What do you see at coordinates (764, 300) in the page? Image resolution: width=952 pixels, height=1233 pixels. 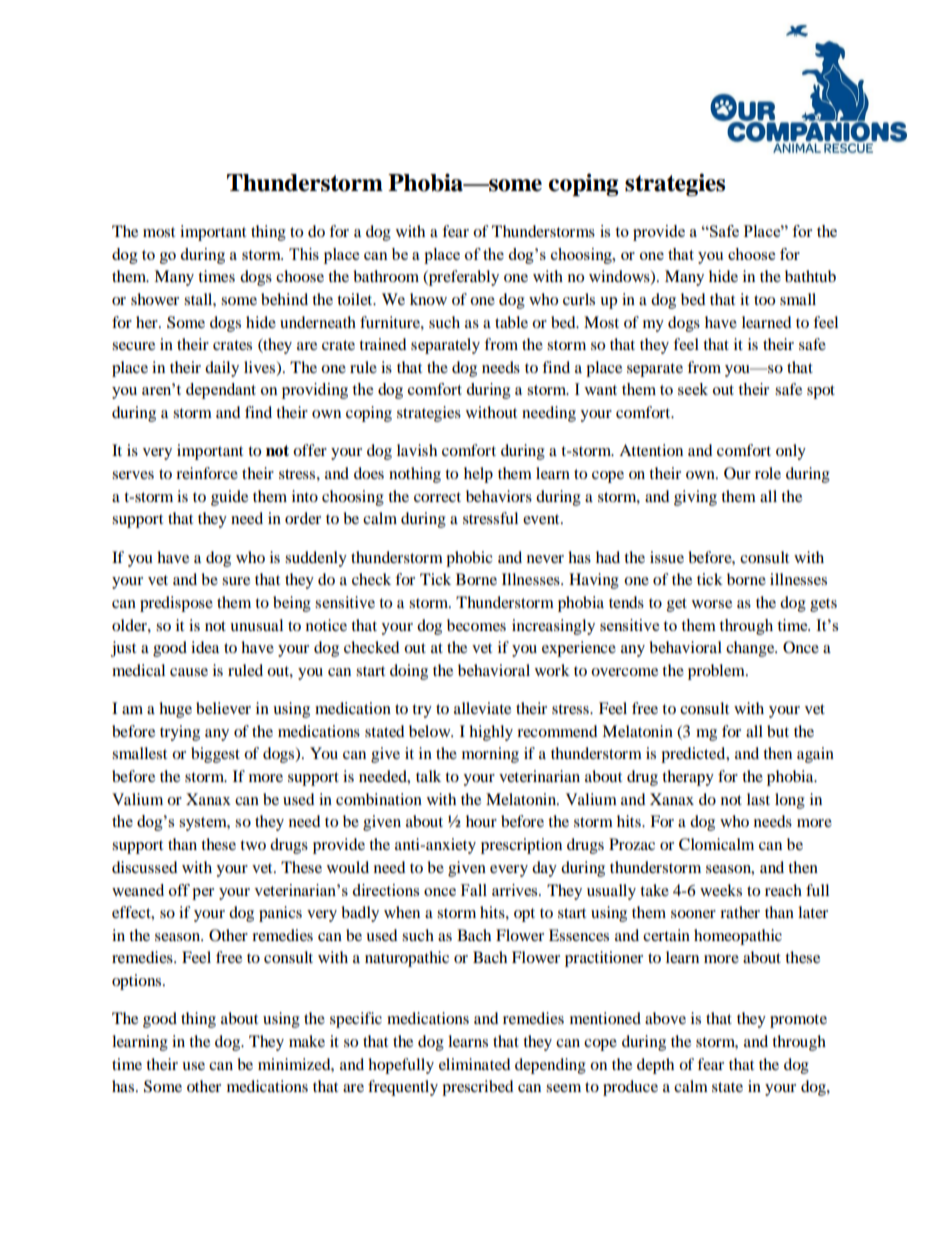 I see `too` at bounding box center [764, 300].
